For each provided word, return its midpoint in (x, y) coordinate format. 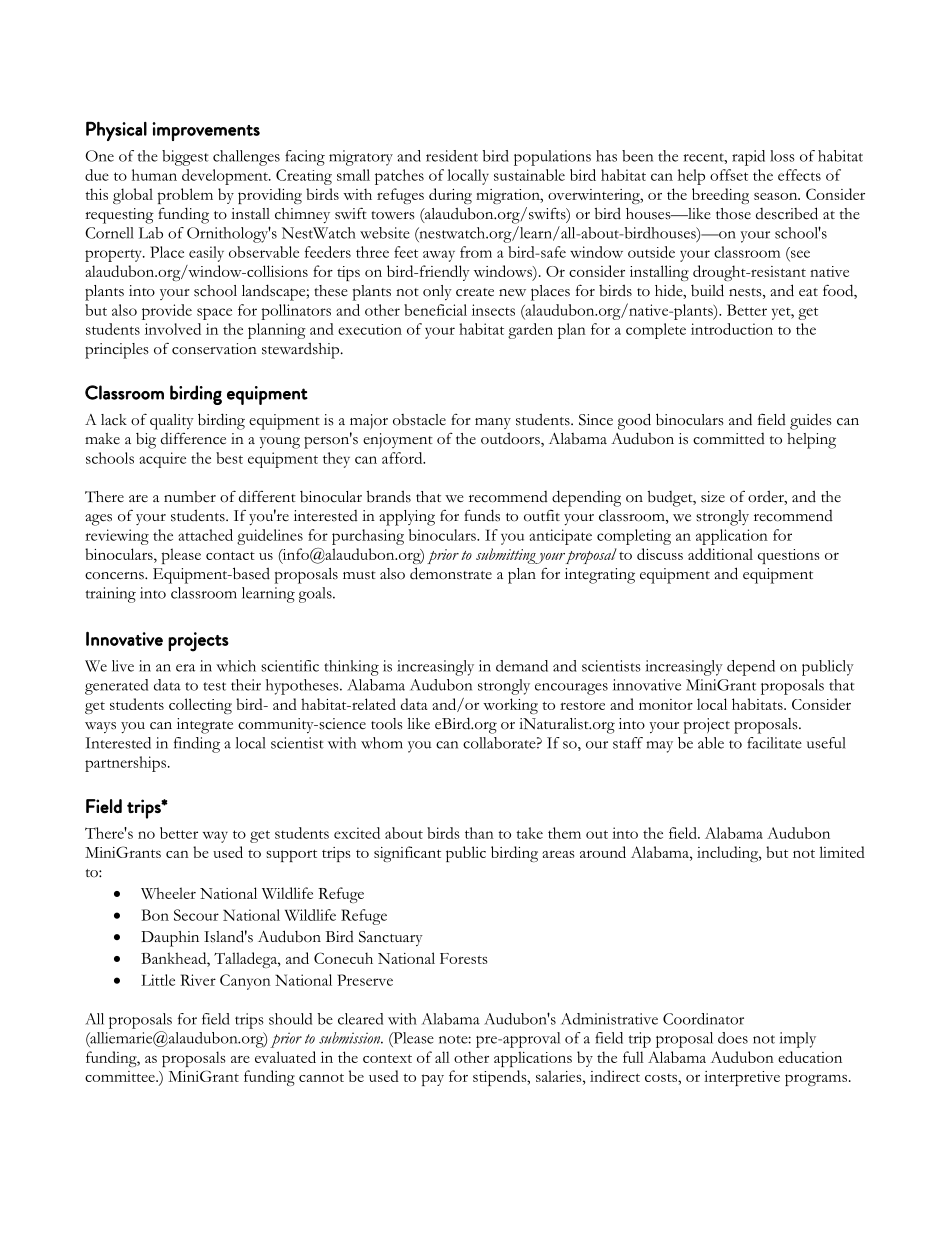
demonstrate (451, 573)
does (733, 1038)
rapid (748, 158)
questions (788, 556)
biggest (185, 158)
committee (121, 1076)
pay (433, 1080)
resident (452, 156)
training (110, 595)
